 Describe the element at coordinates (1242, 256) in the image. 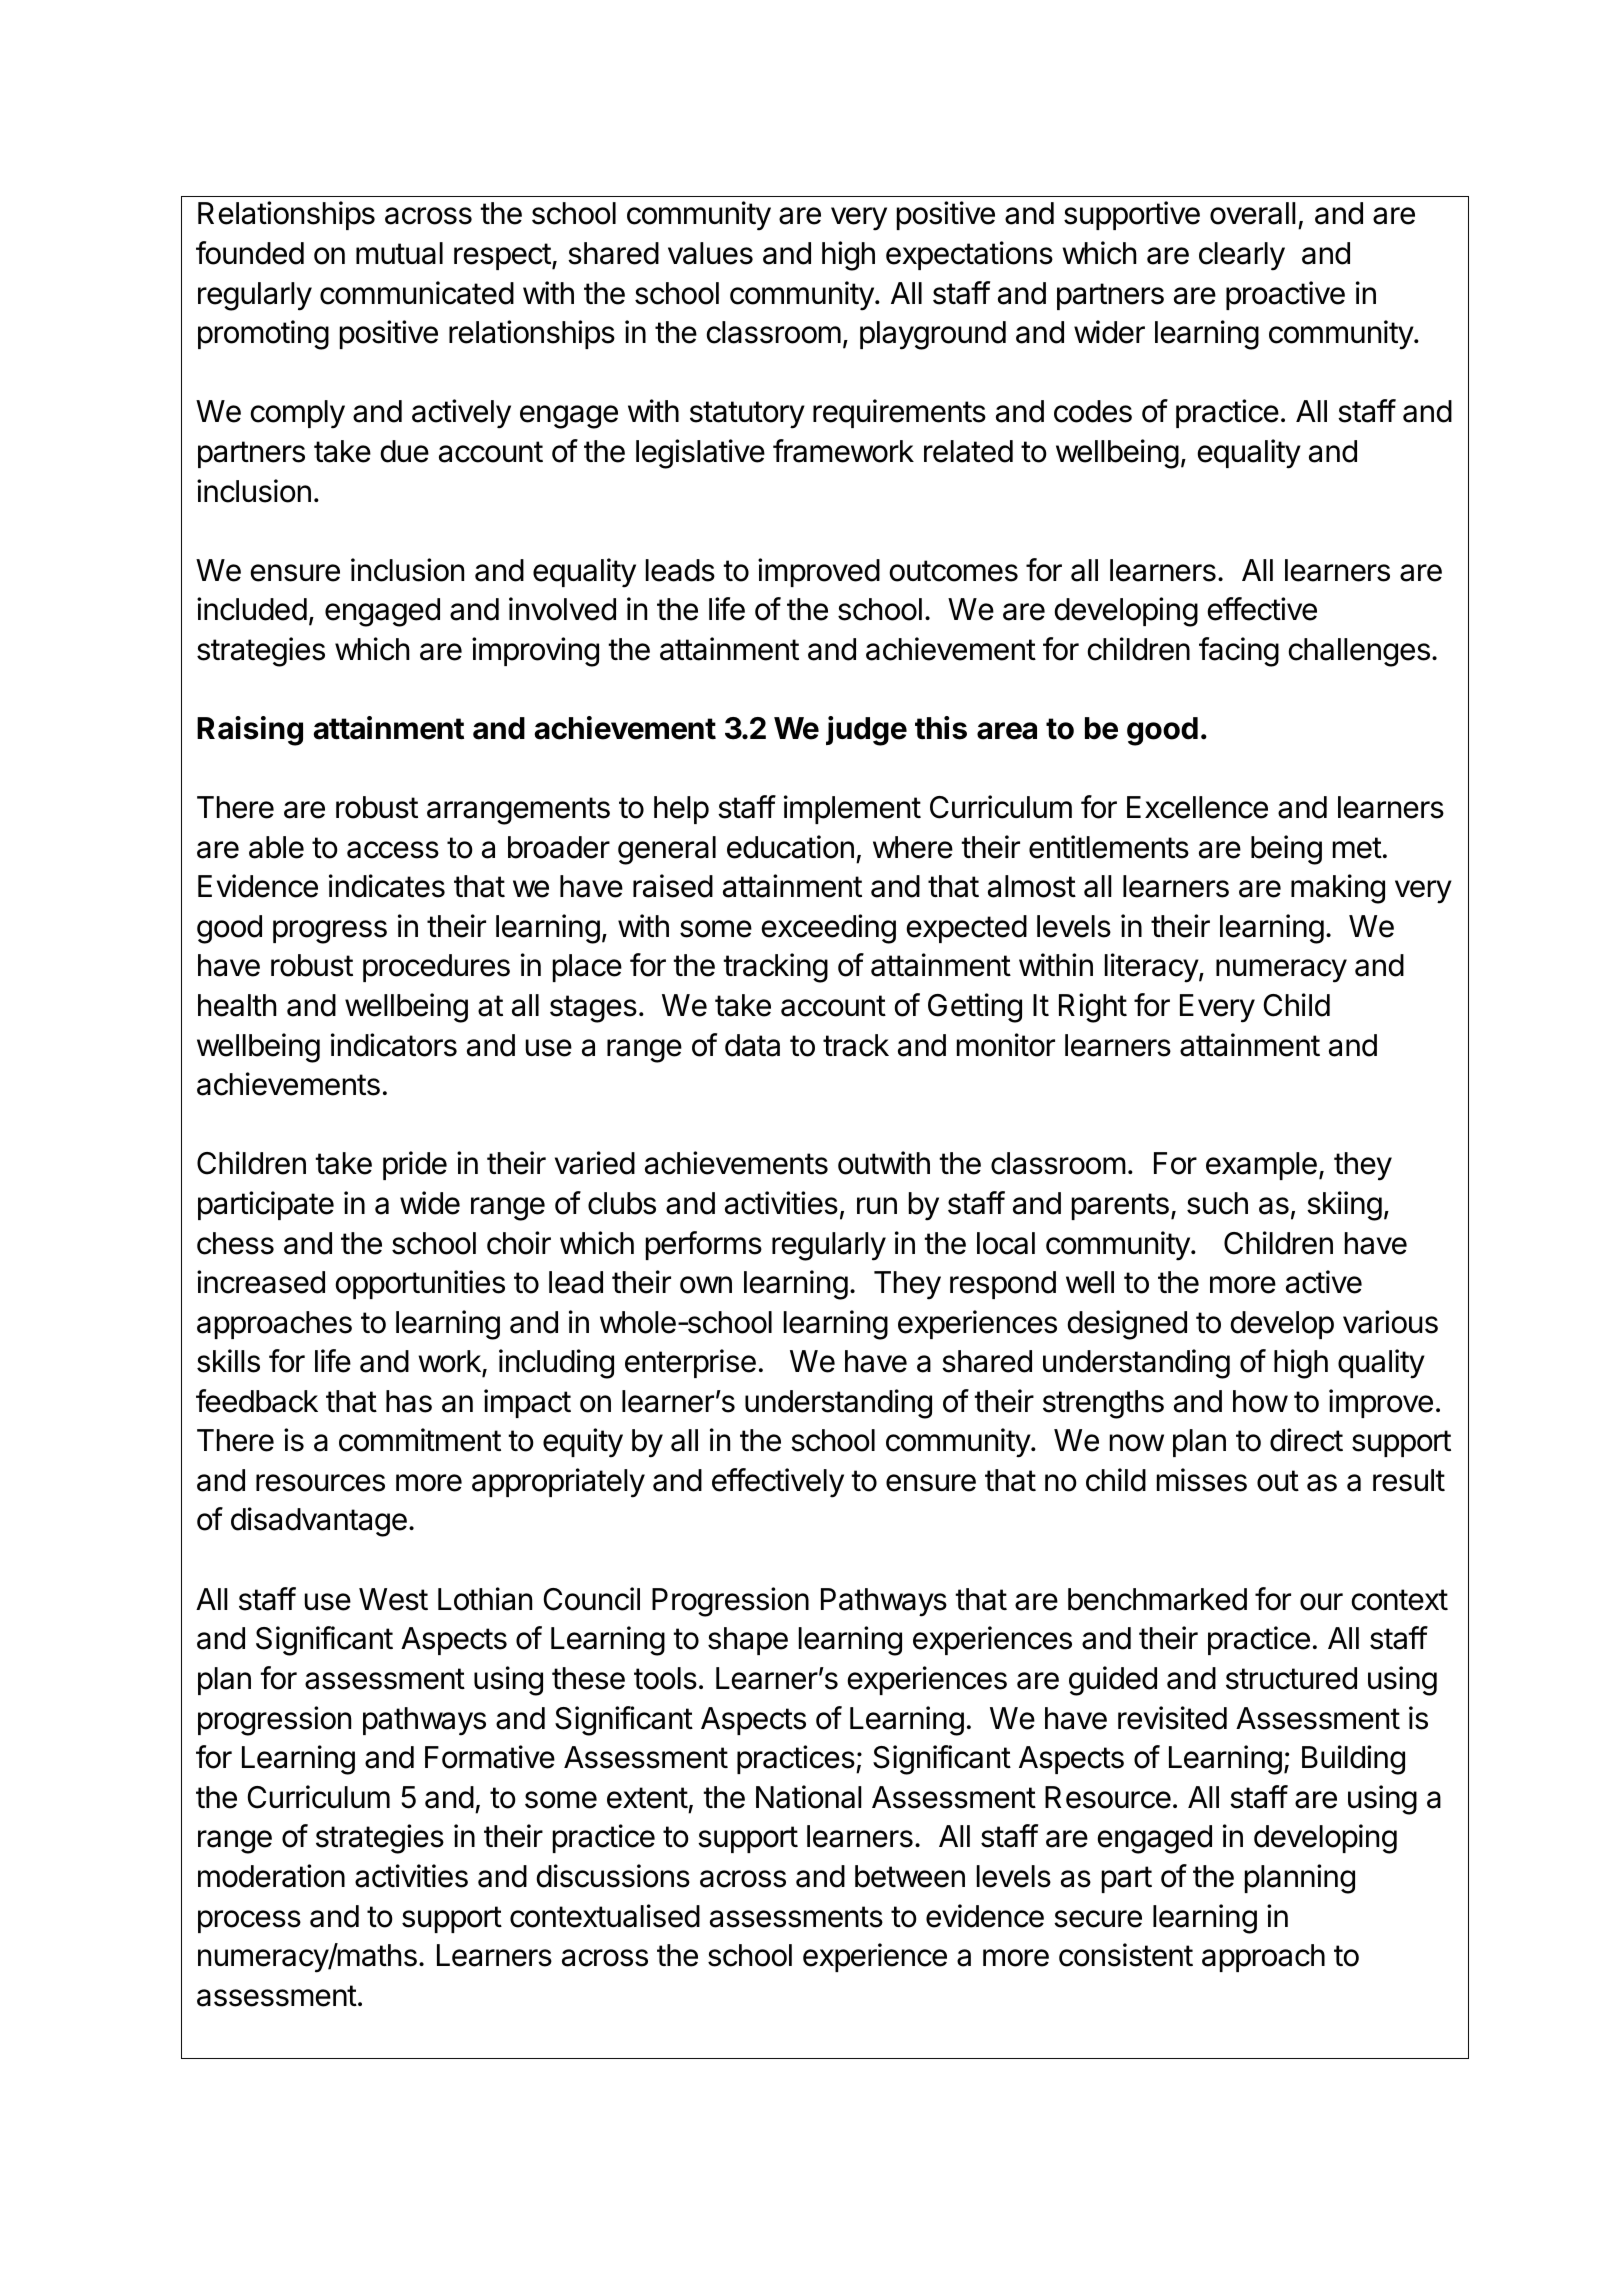

I see `clearly` at that location.
